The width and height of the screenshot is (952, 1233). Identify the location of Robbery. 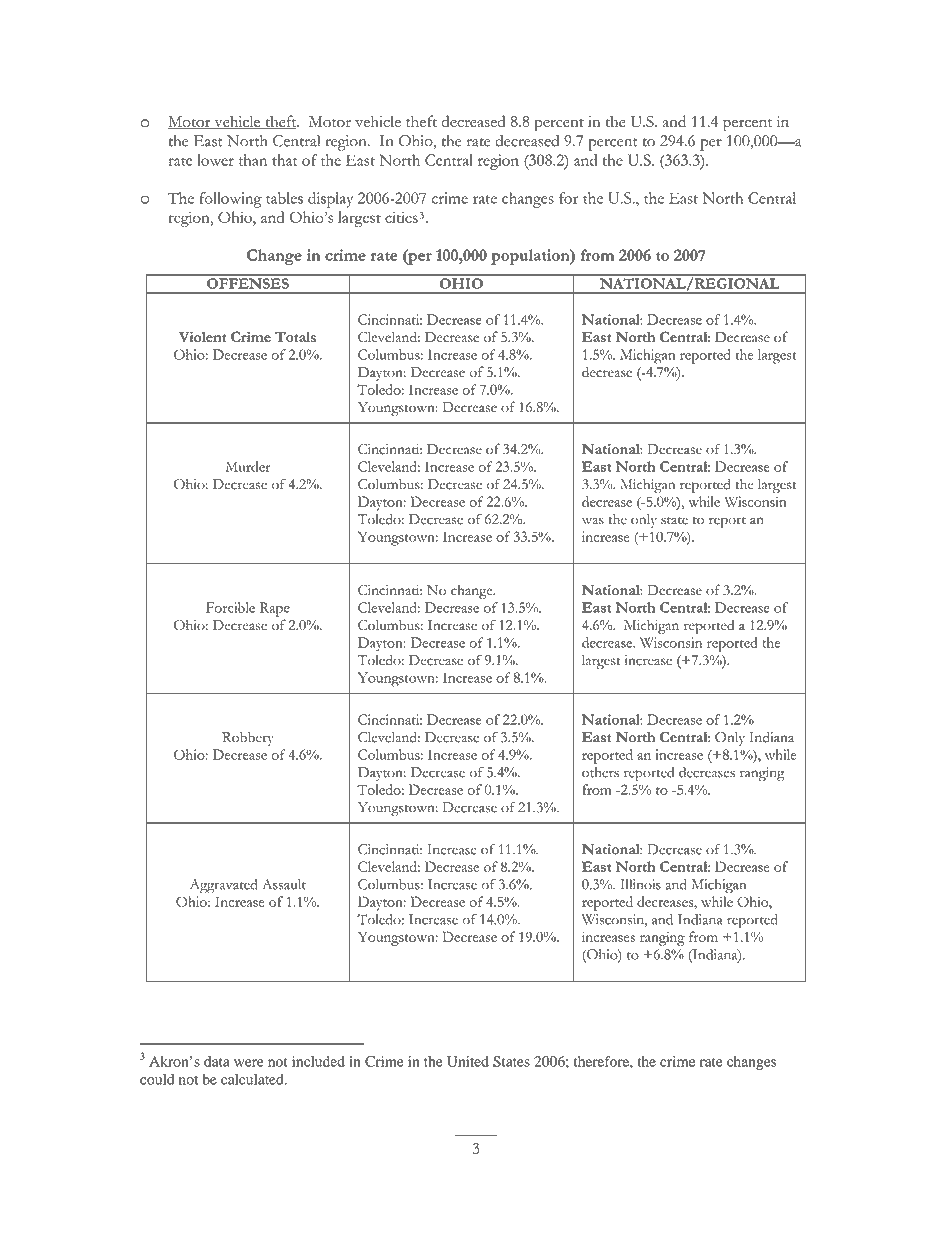
(248, 739).
